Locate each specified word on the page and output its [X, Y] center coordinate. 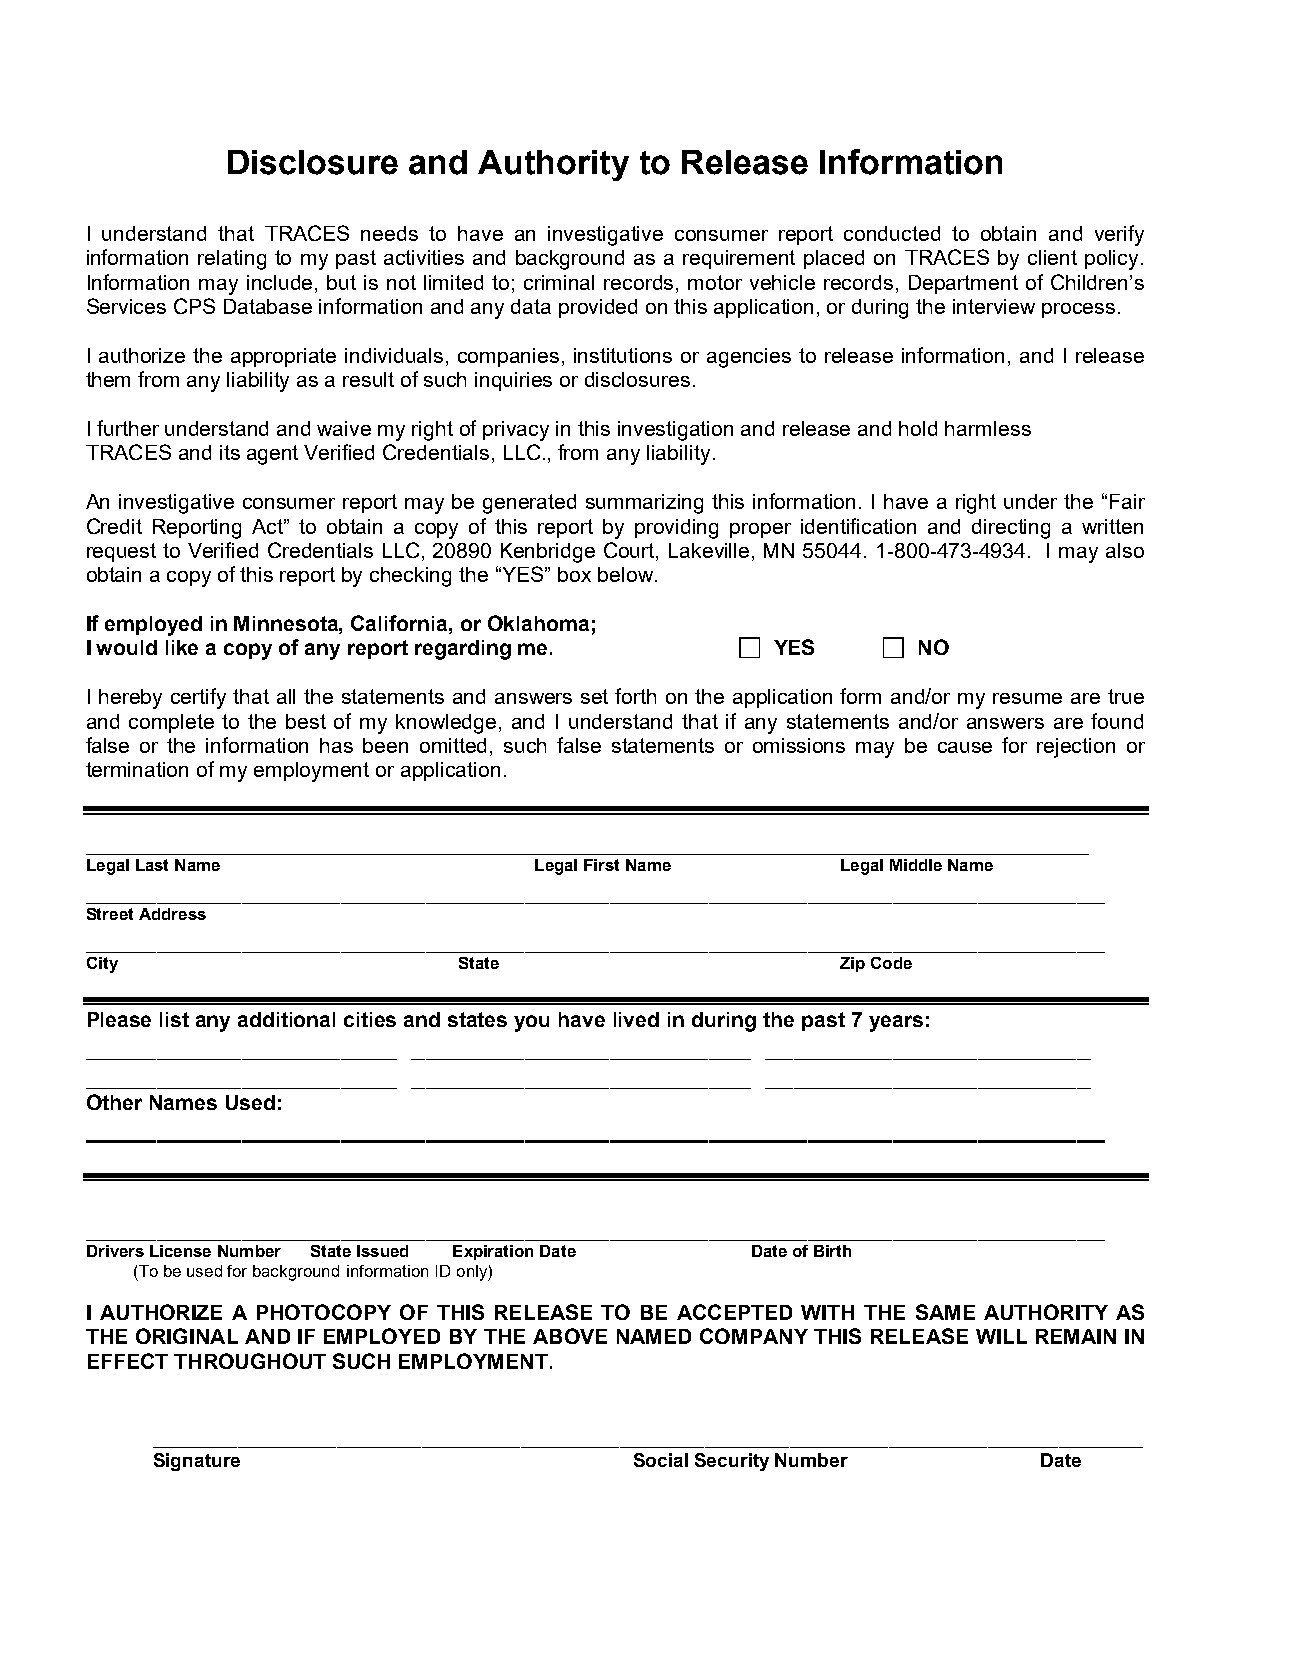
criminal [559, 282]
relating [232, 260]
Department [963, 284]
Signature [197, 1462]
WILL [1001, 1336]
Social [661, 1460]
